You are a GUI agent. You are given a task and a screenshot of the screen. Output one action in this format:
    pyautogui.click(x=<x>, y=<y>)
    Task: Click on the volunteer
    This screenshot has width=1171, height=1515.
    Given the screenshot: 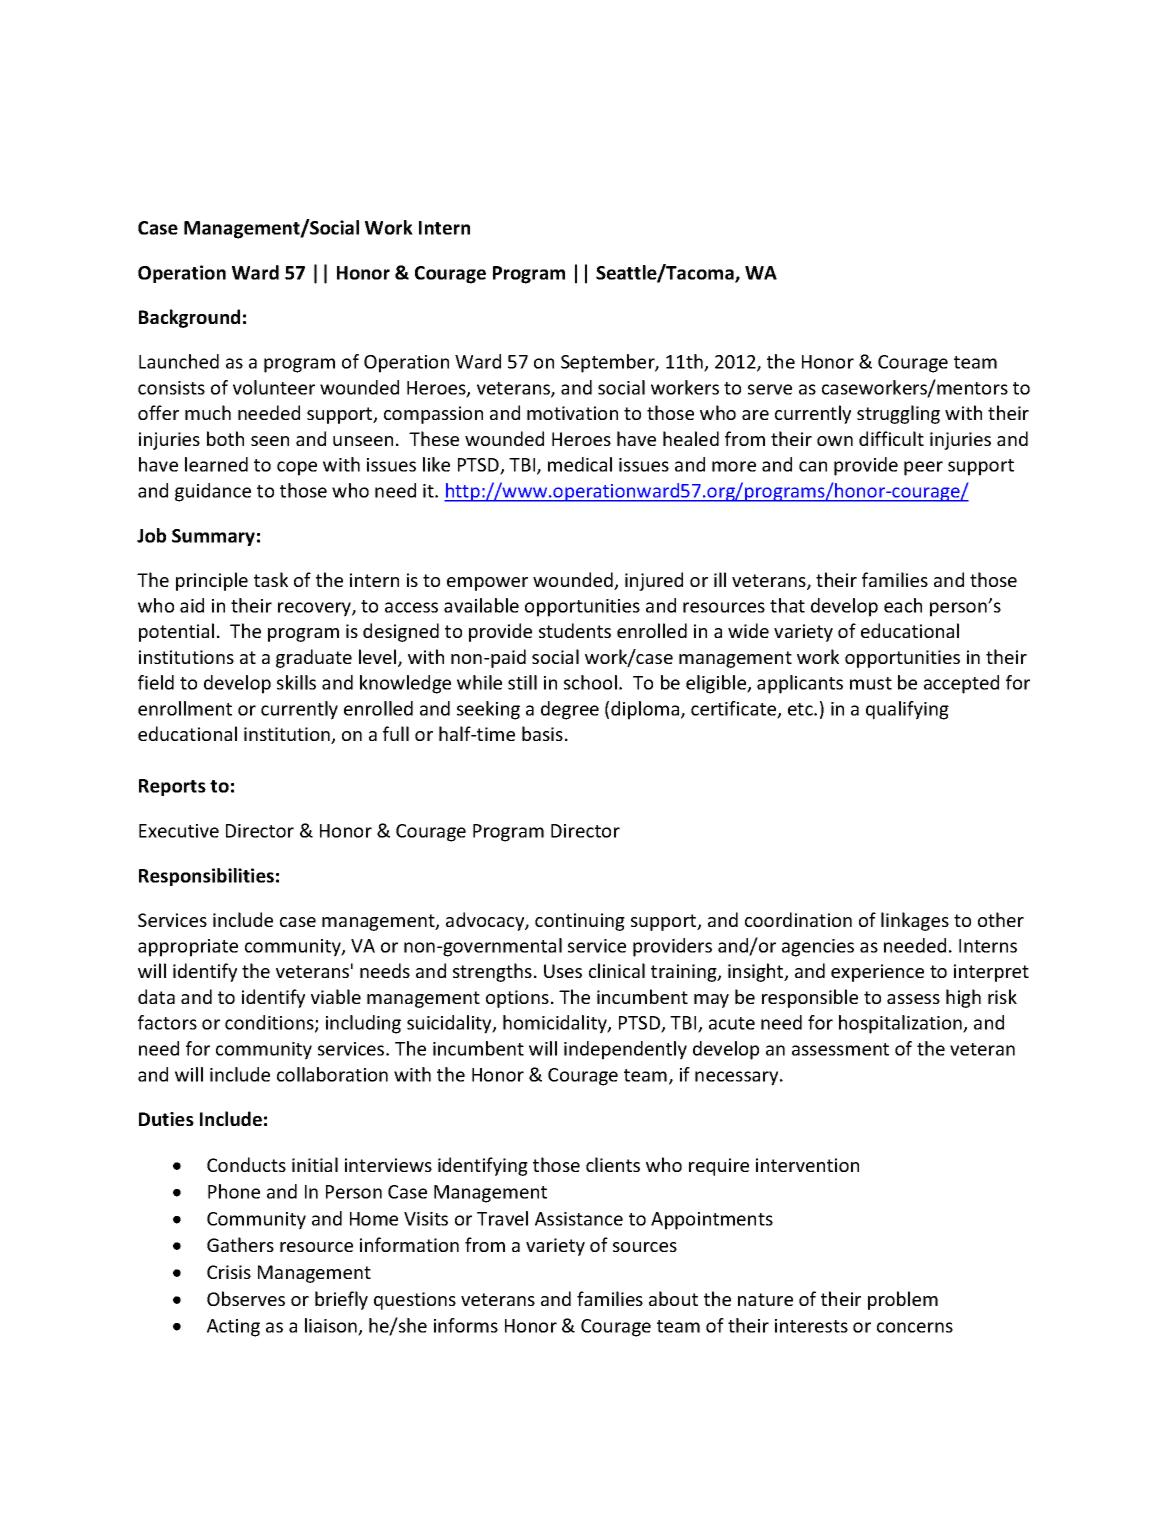 What is the action you would take?
    pyautogui.click(x=274, y=387)
